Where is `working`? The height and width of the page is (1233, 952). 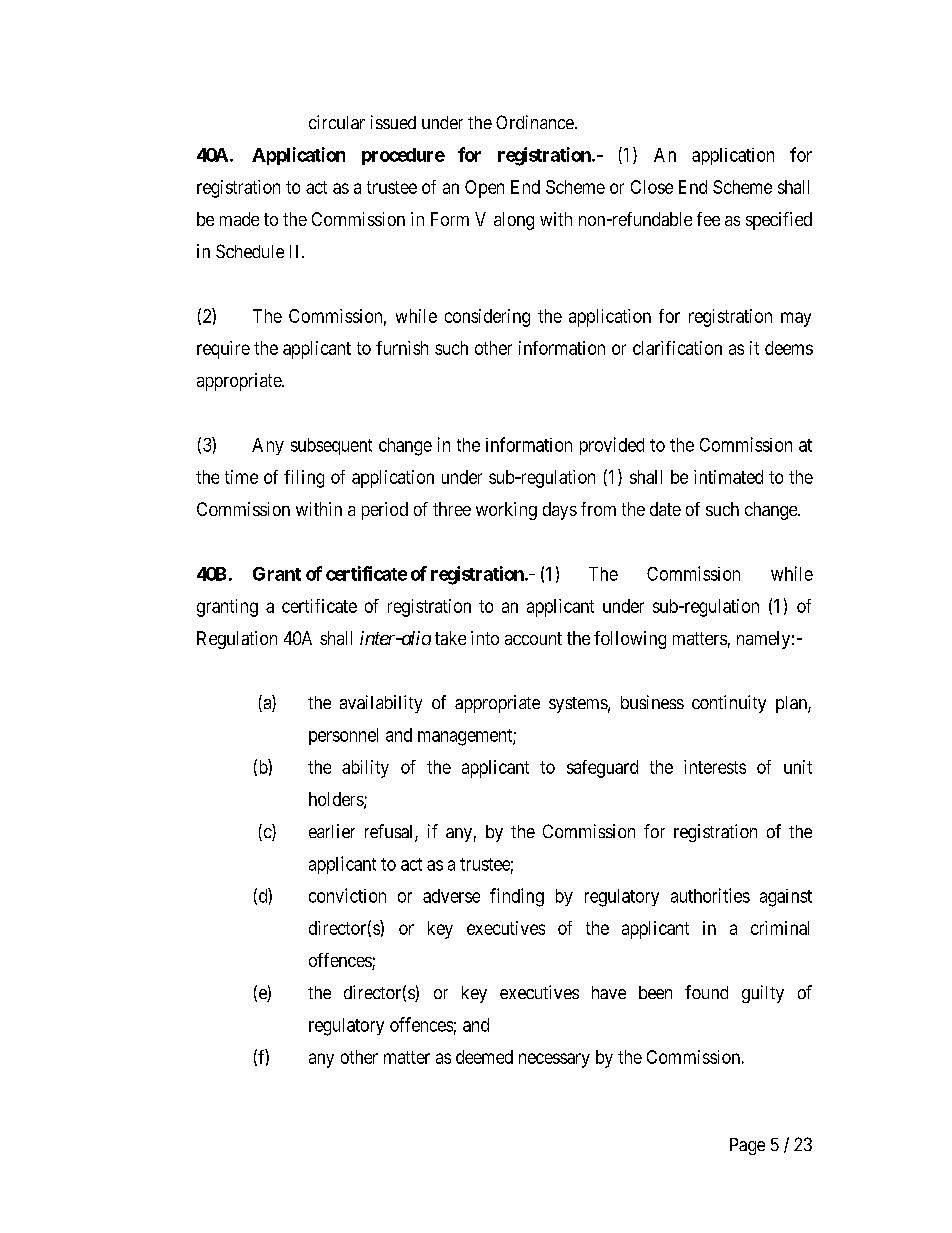
working is located at coordinates (506, 511).
